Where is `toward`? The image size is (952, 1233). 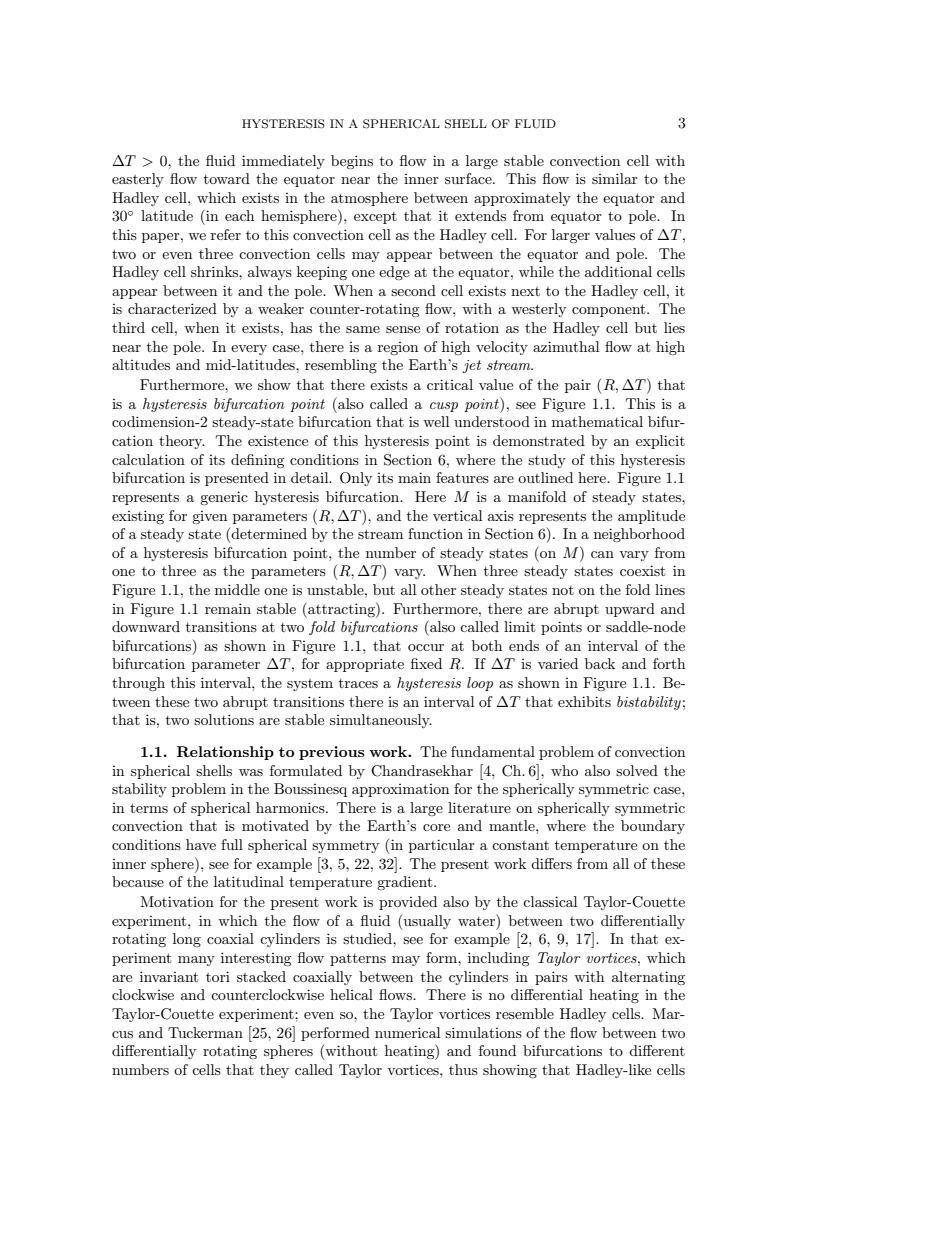
toward is located at coordinates (227, 178).
